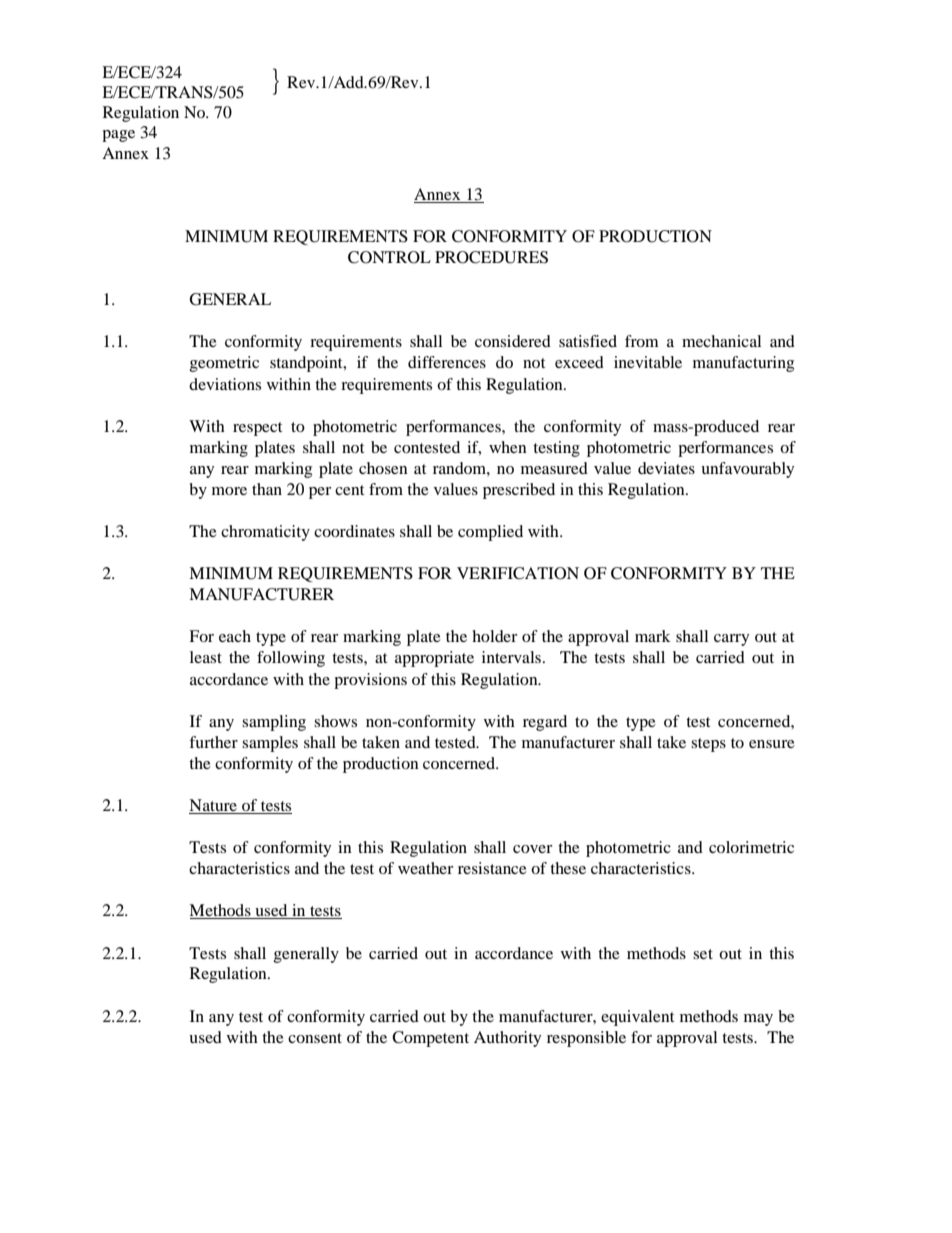 Image resolution: width=952 pixels, height=1233 pixels. I want to click on Competent, so click(430, 1039).
